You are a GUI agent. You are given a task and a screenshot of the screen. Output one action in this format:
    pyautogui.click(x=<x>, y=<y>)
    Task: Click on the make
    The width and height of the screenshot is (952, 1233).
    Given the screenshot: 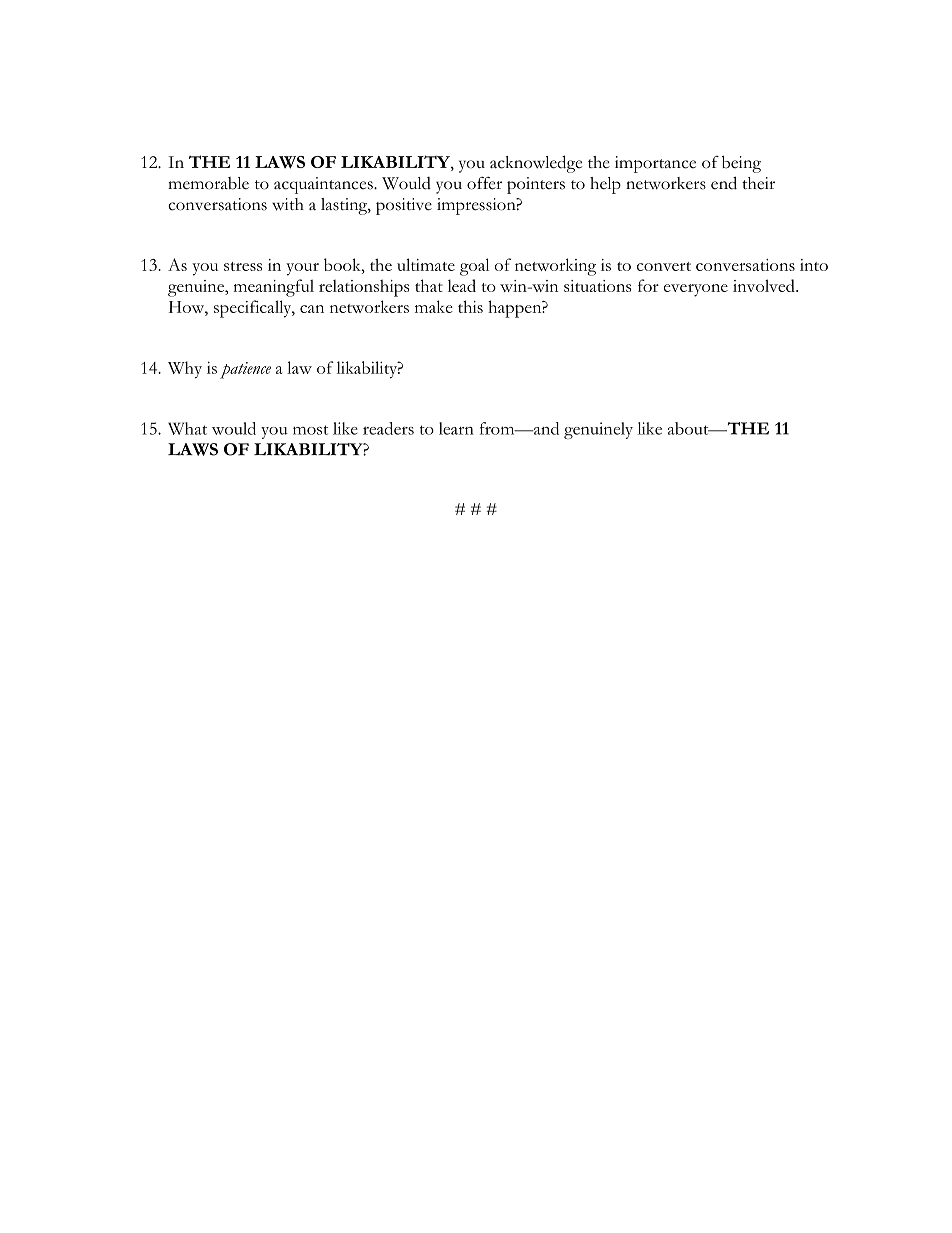 What is the action you would take?
    pyautogui.click(x=434, y=306)
